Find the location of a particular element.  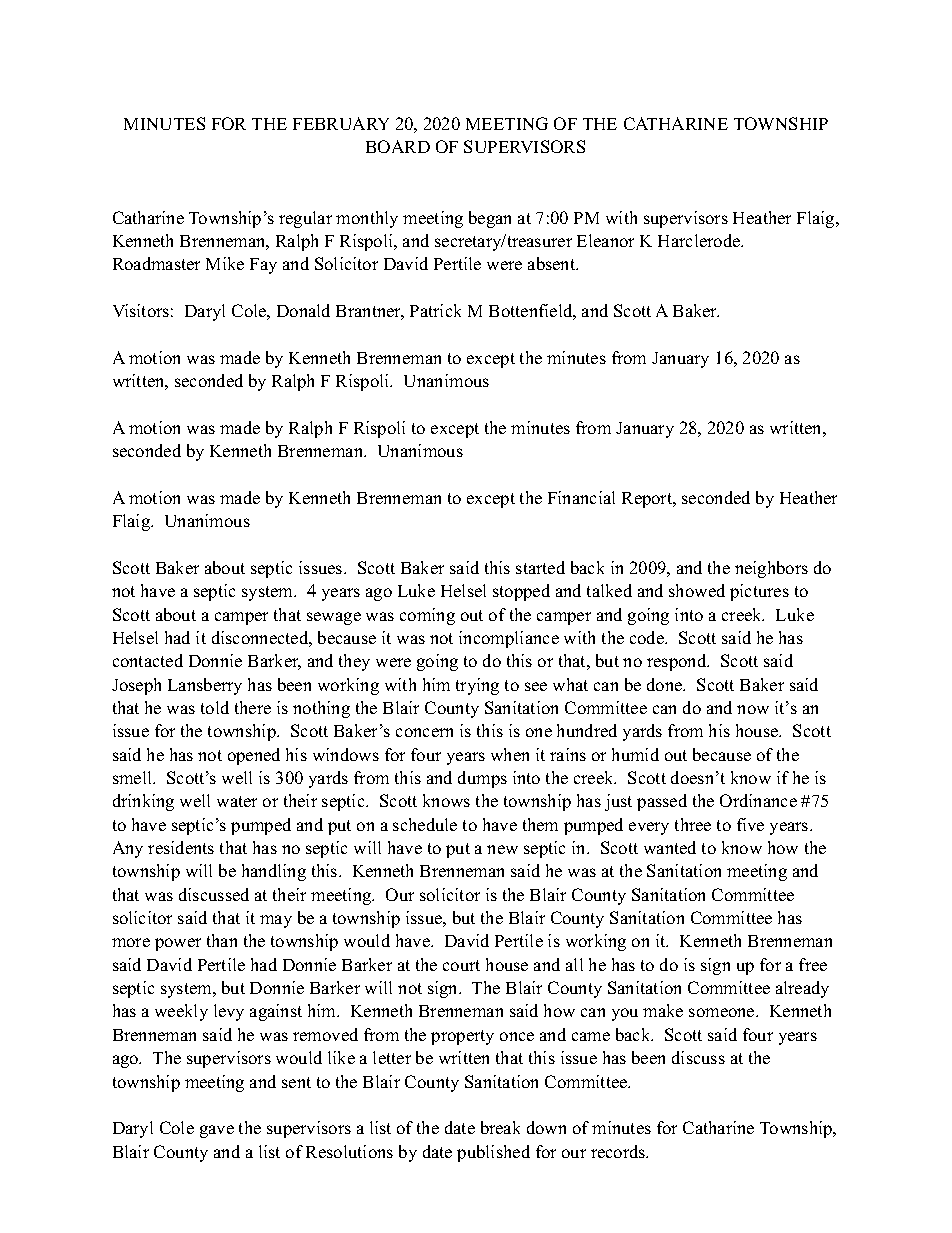

Eleanor is located at coordinates (605, 240).
